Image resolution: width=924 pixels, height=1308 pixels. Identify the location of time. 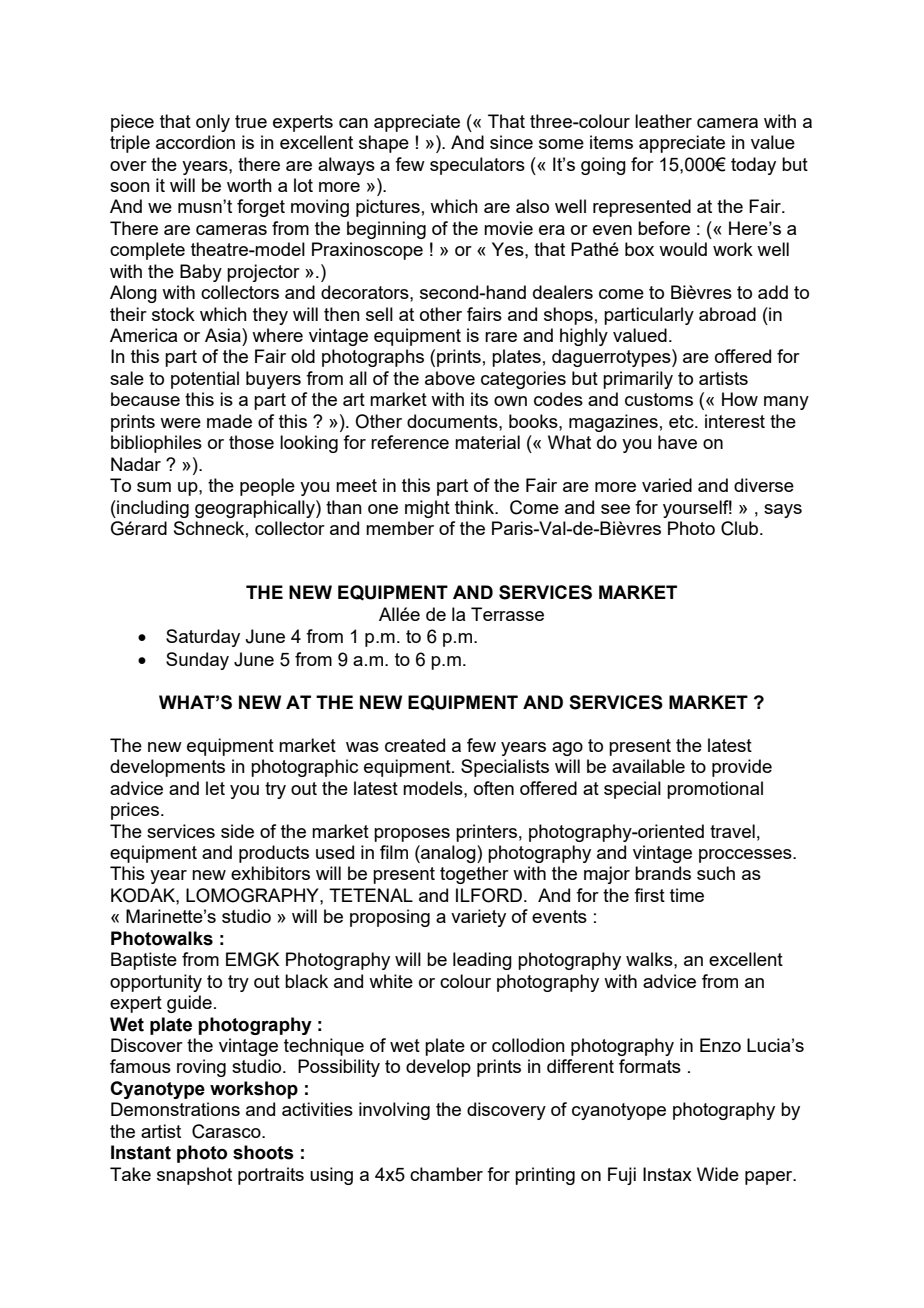
(687, 895).
